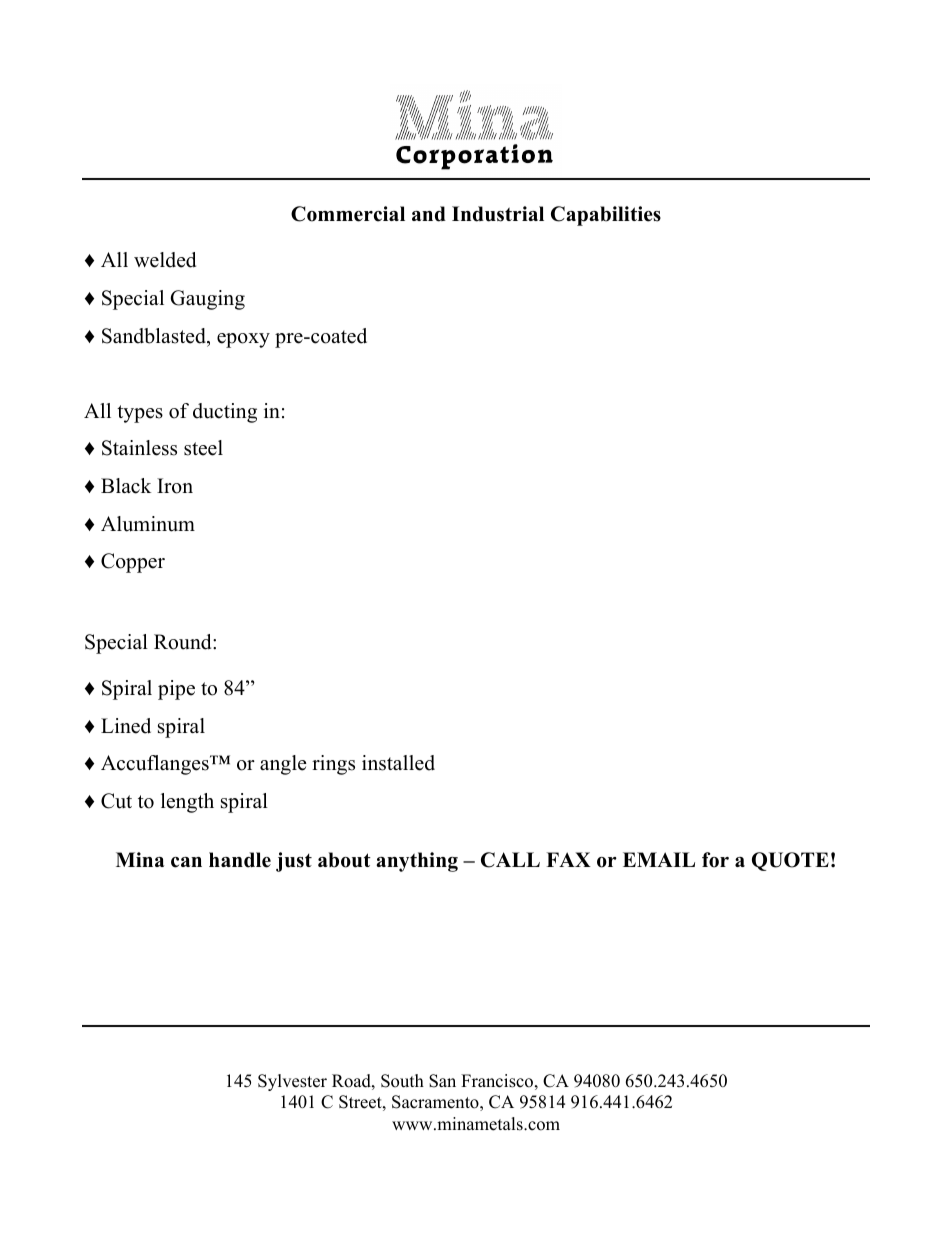  I want to click on Industrial, so click(498, 214).
